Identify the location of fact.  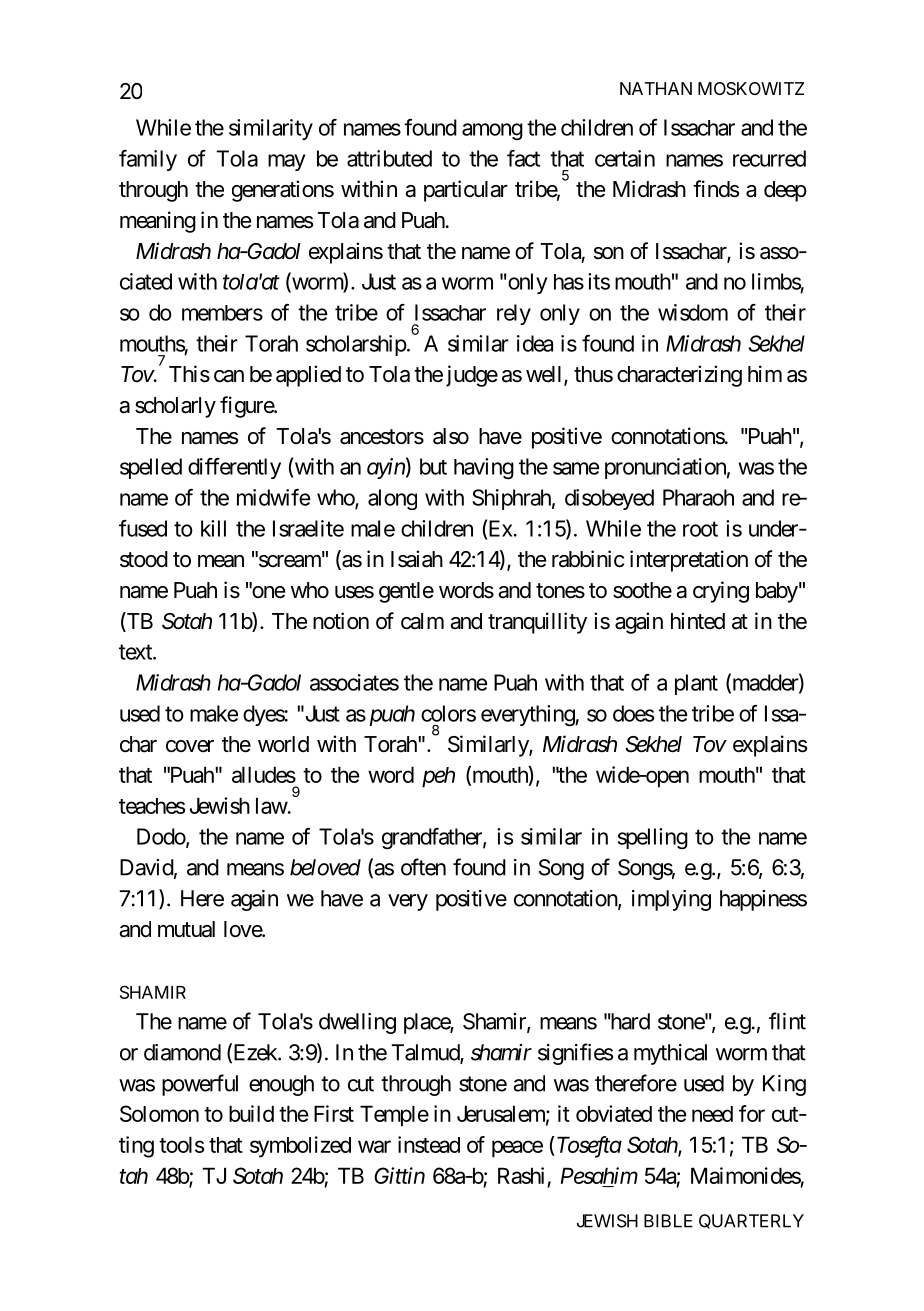
(523, 158).
